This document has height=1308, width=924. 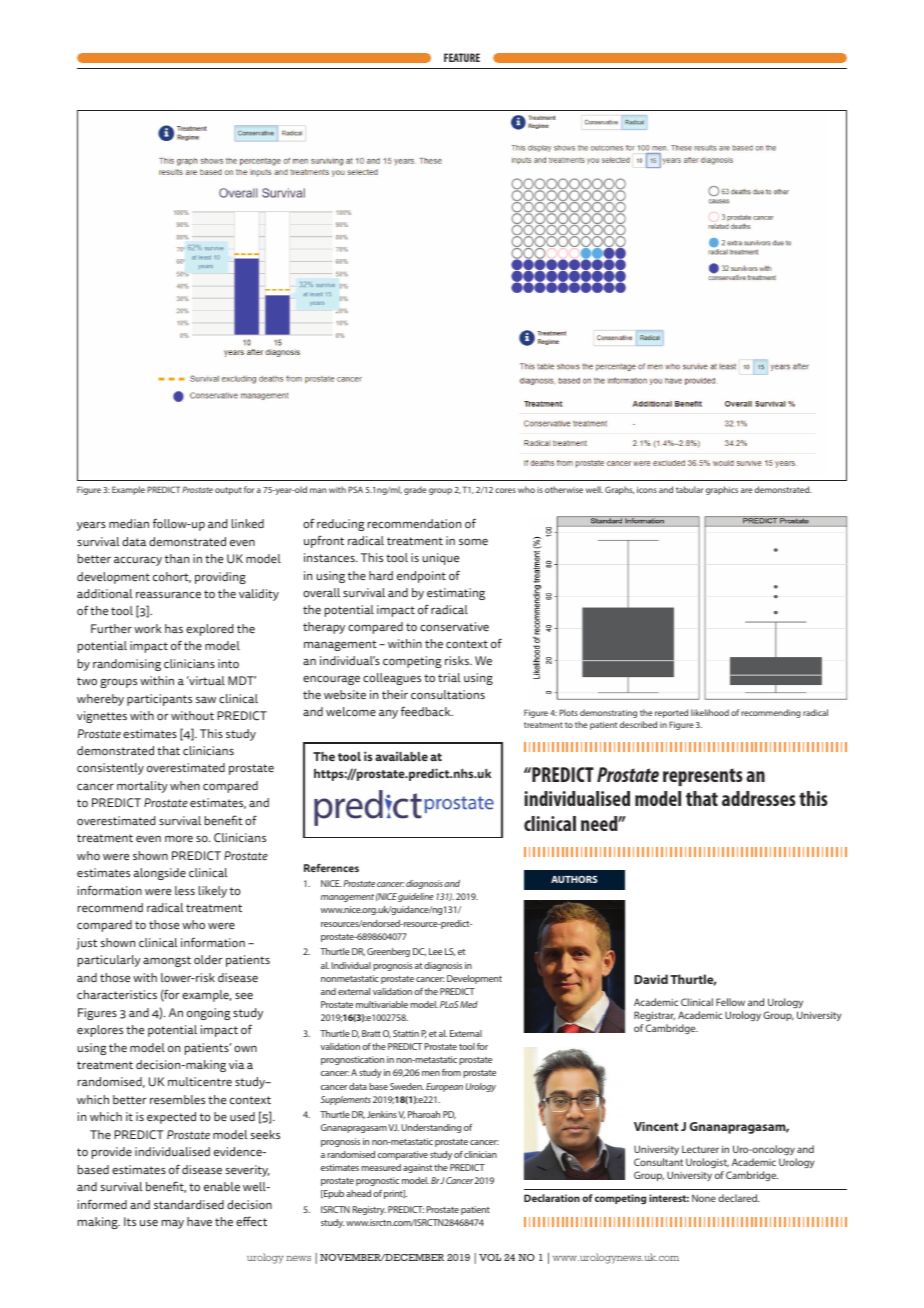 I want to click on output, so click(x=228, y=491).
